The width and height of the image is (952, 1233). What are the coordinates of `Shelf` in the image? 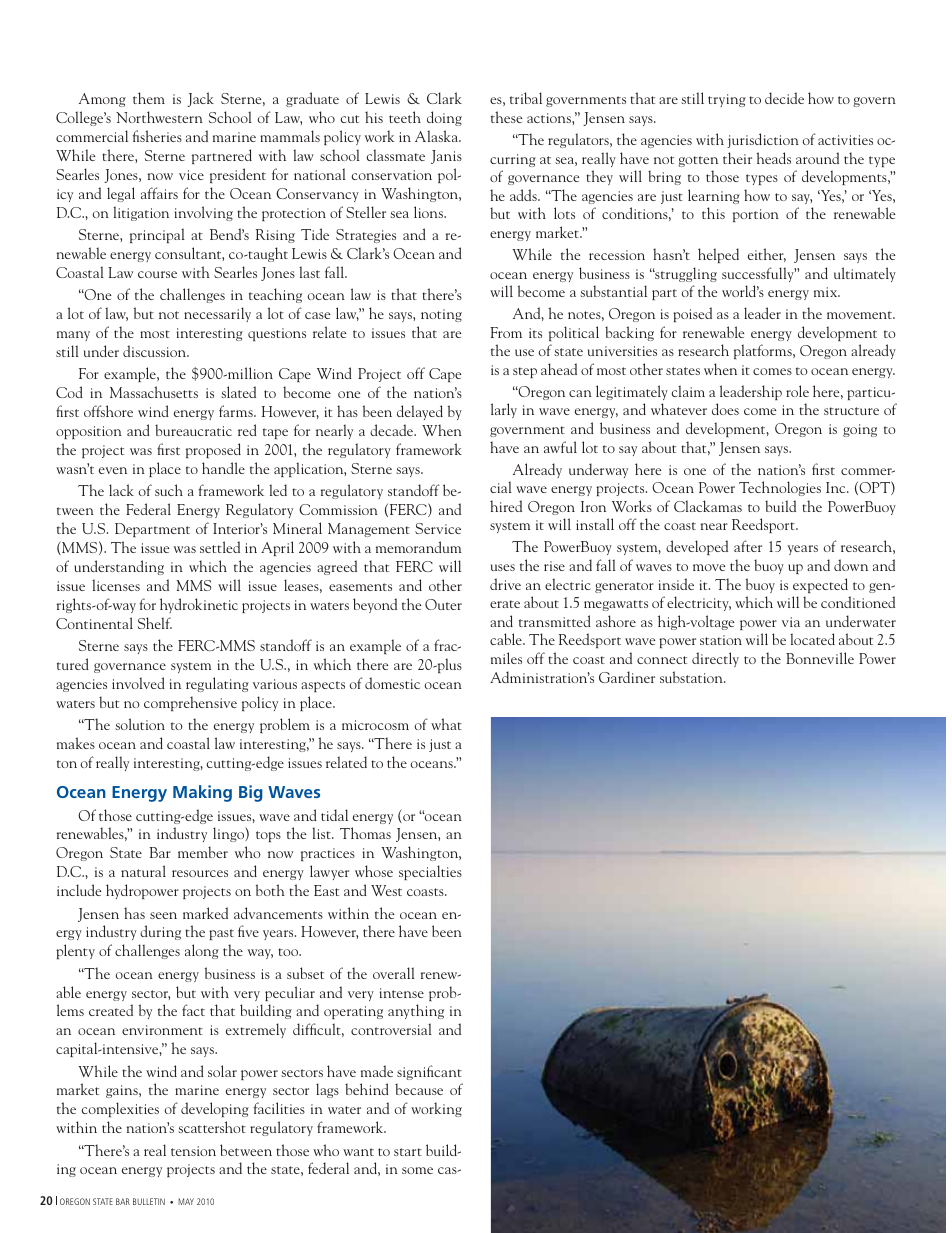 It's located at (155, 623).
